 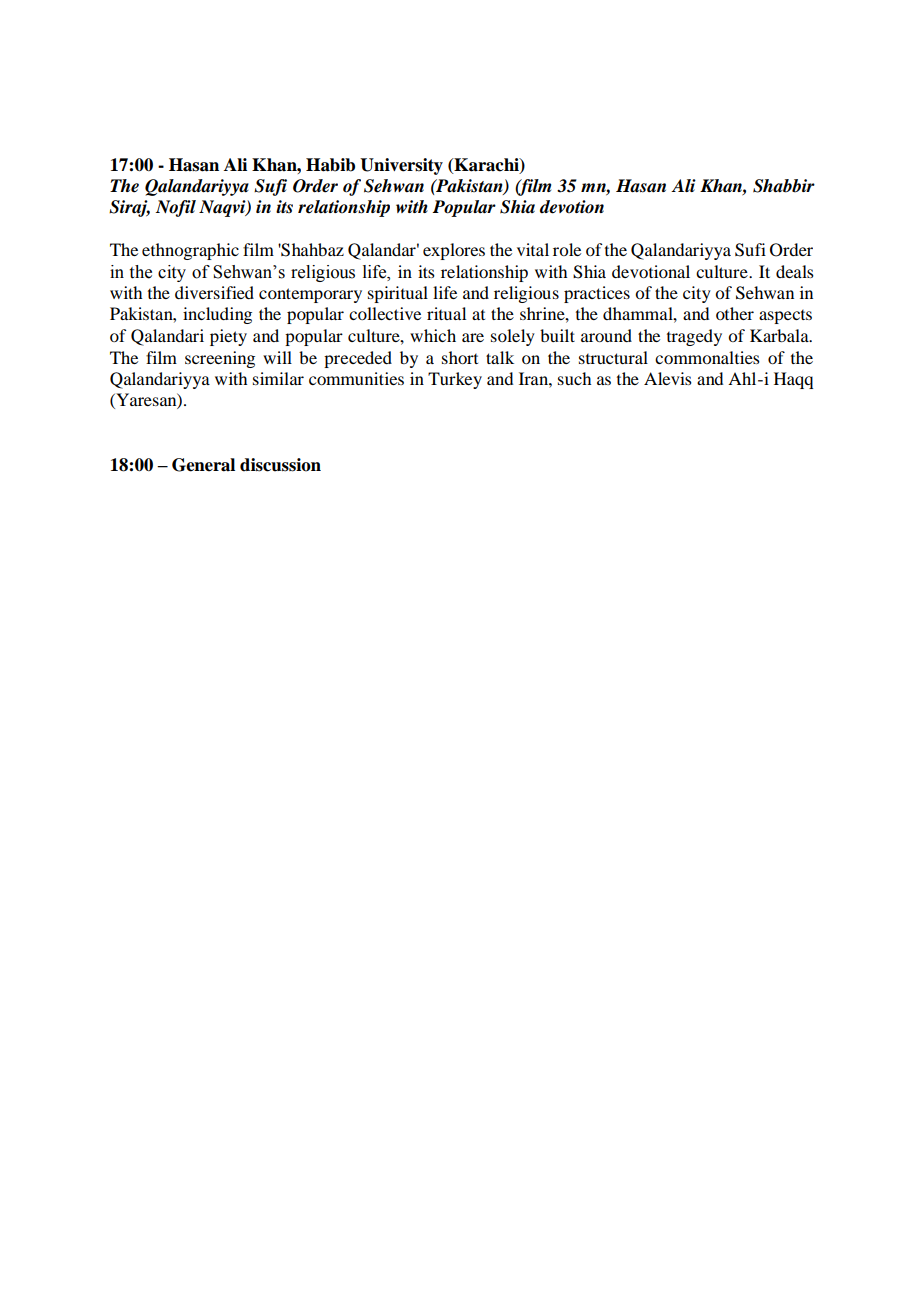 I want to click on General, so click(x=203, y=465).
